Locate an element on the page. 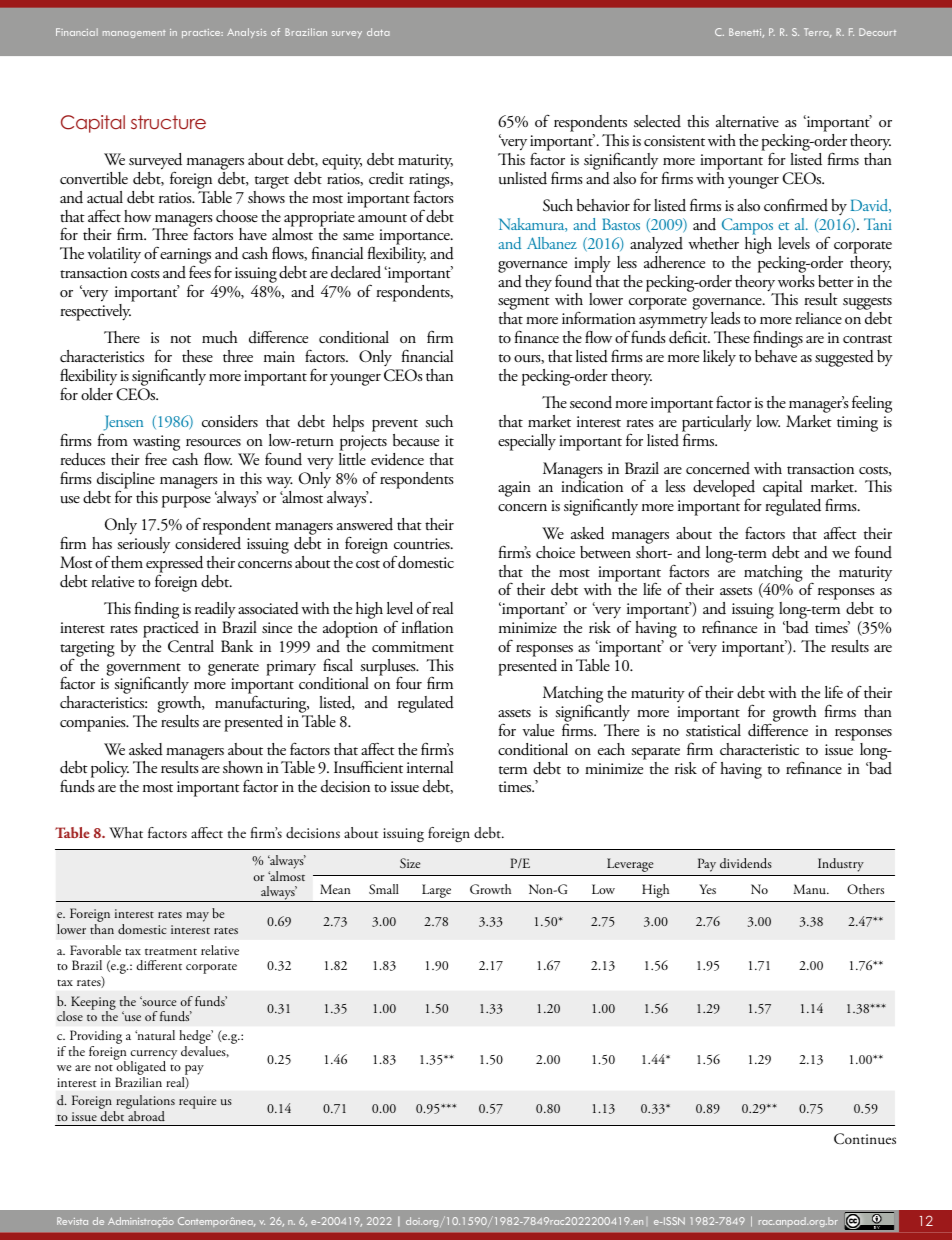 This page has height=1240, width=952. again is located at coordinates (514, 489).
